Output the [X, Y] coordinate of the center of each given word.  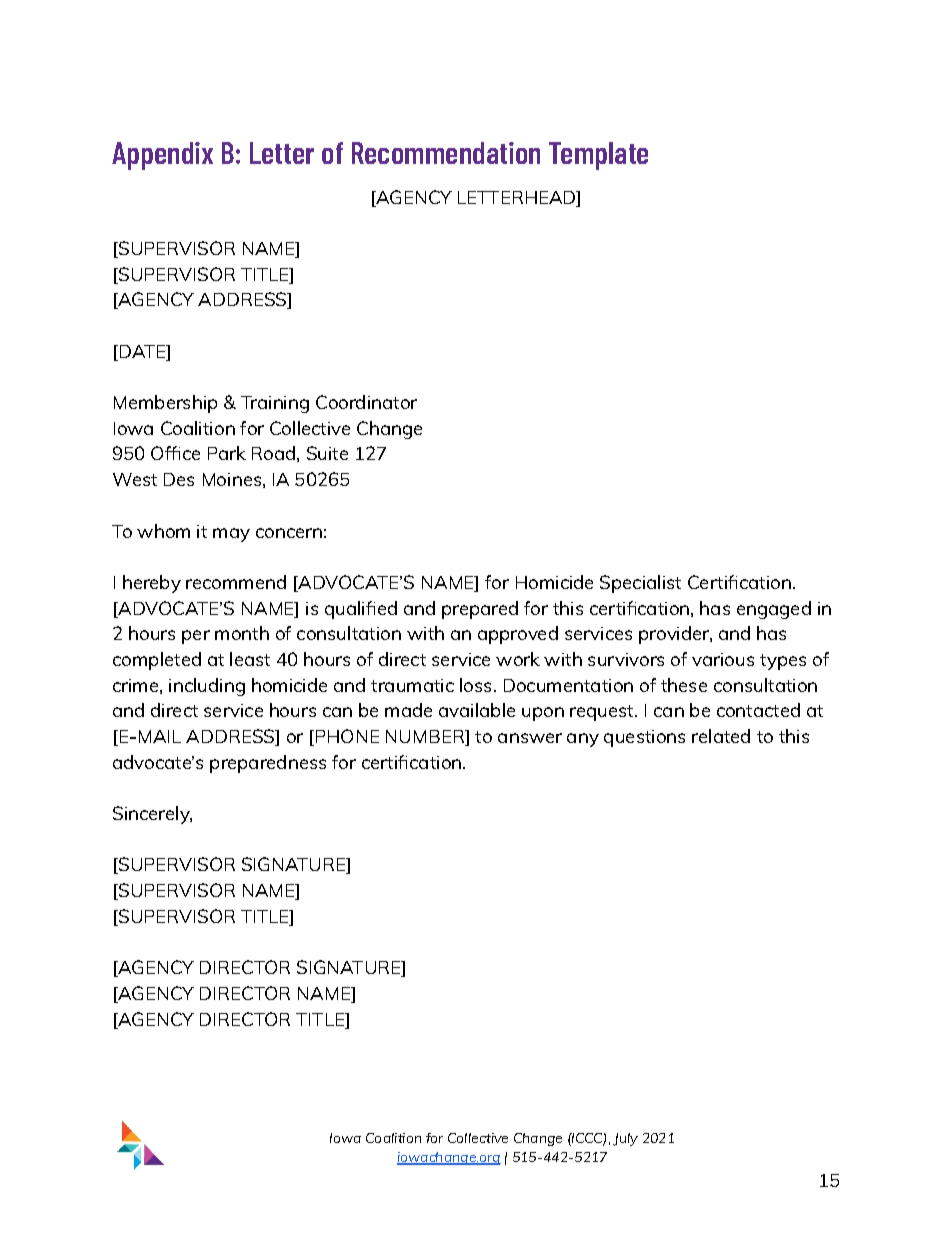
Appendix [162, 156]
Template [598, 156]
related [721, 736]
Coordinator [366, 402]
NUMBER [426, 738]
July [625, 1139]
